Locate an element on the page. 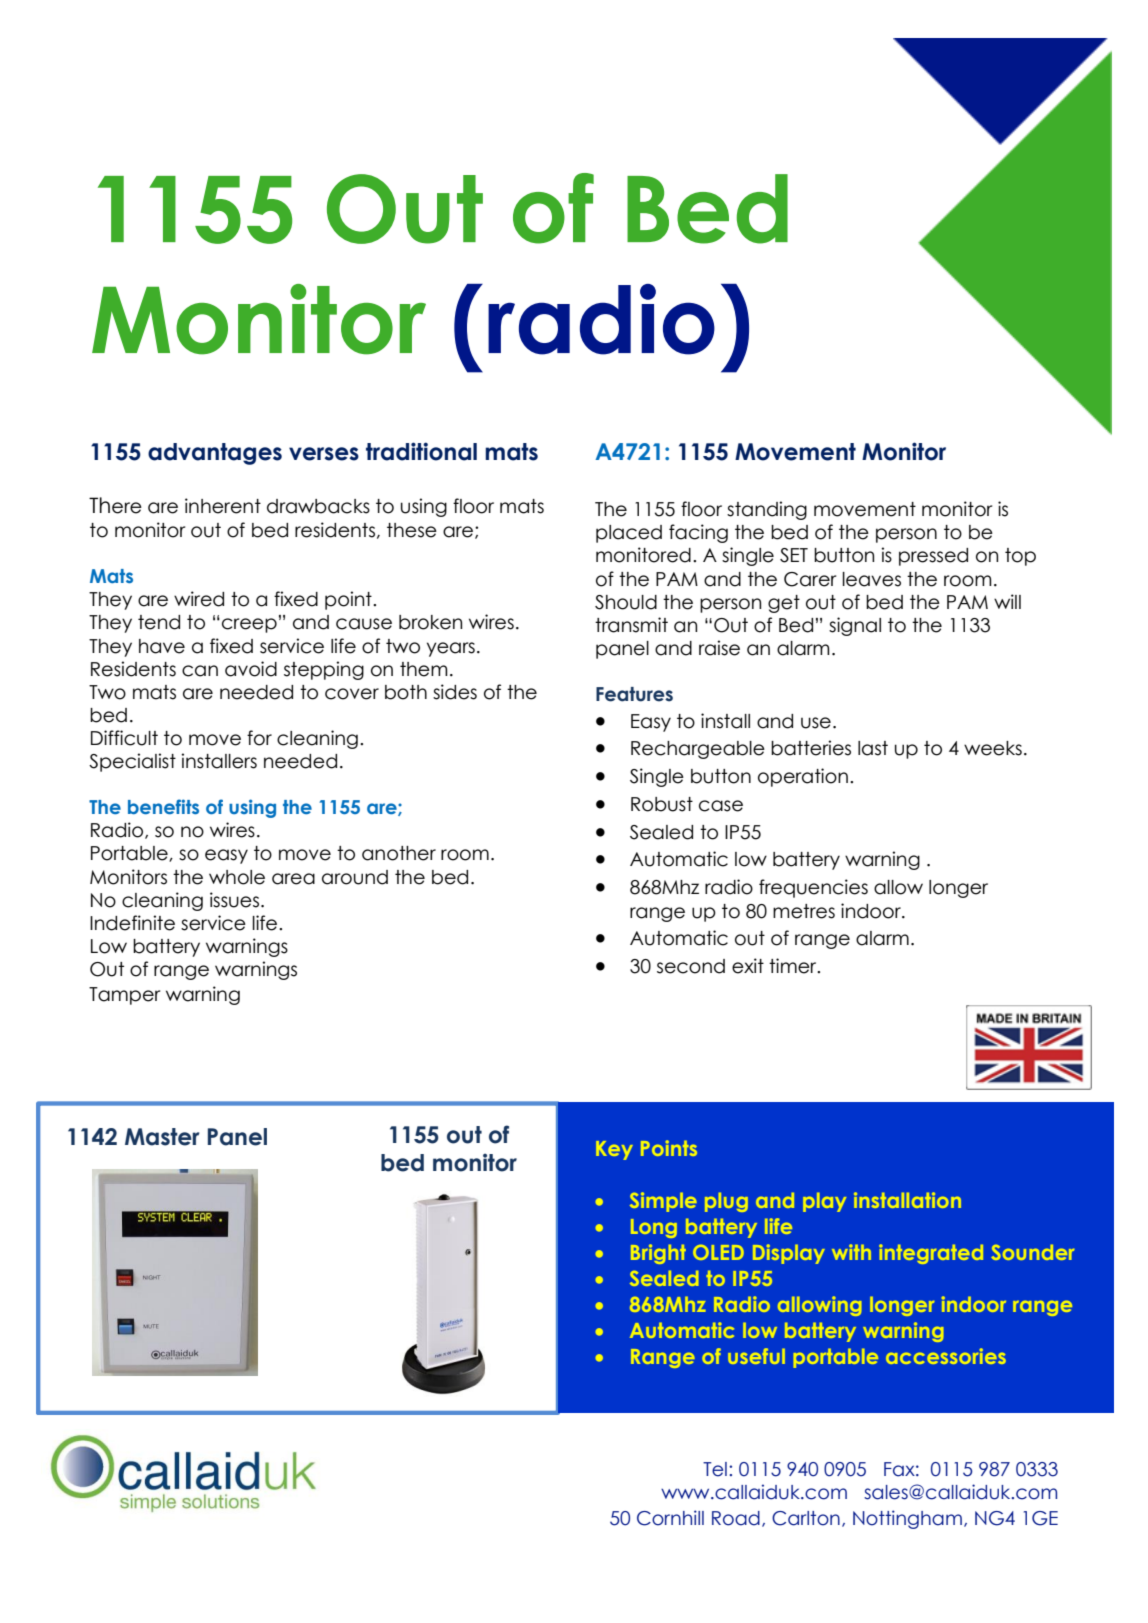 The image size is (1148, 1623). second is located at coordinates (691, 966).
